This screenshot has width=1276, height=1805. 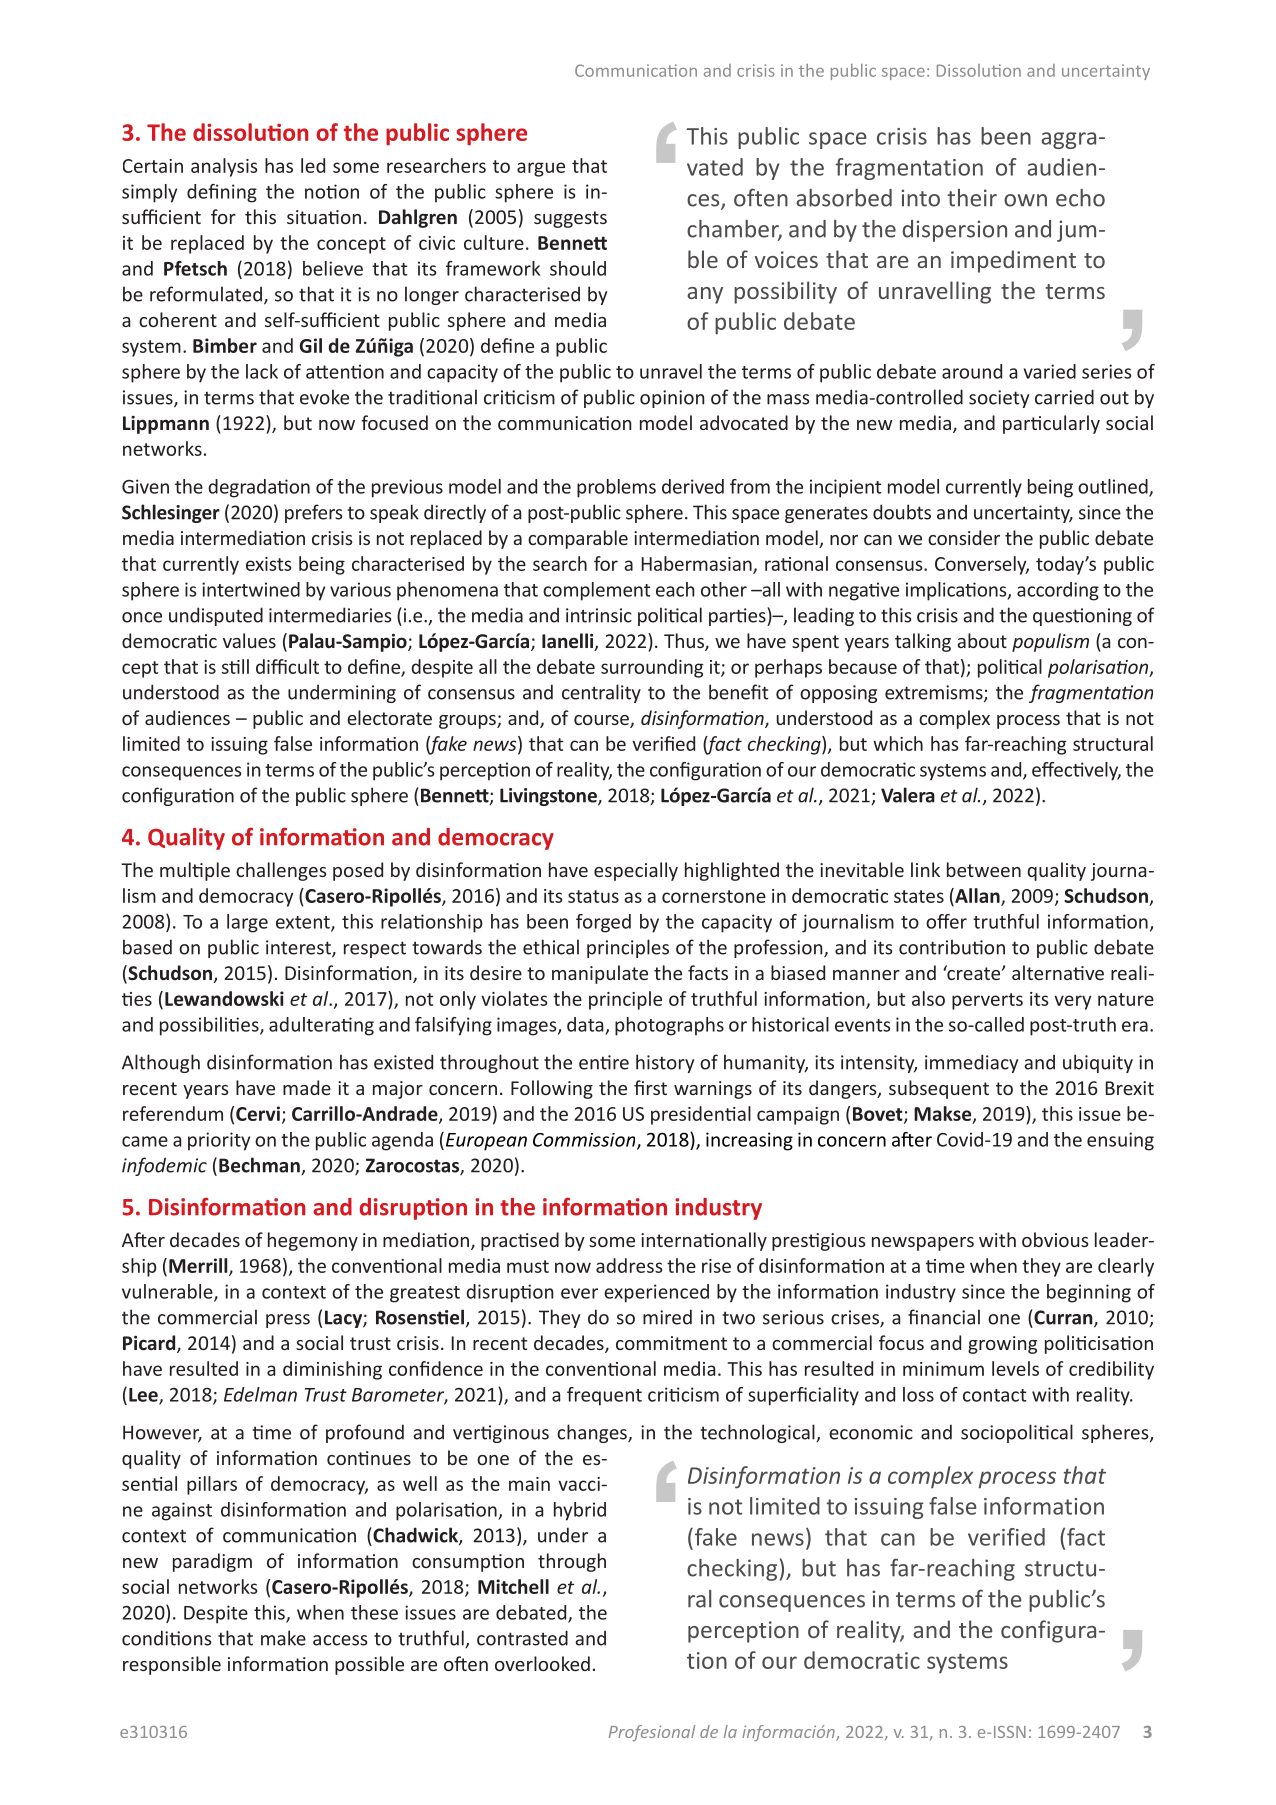 What do you see at coordinates (570, 219) in the screenshot?
I see `suggests` at bounding box center [570, 219].
